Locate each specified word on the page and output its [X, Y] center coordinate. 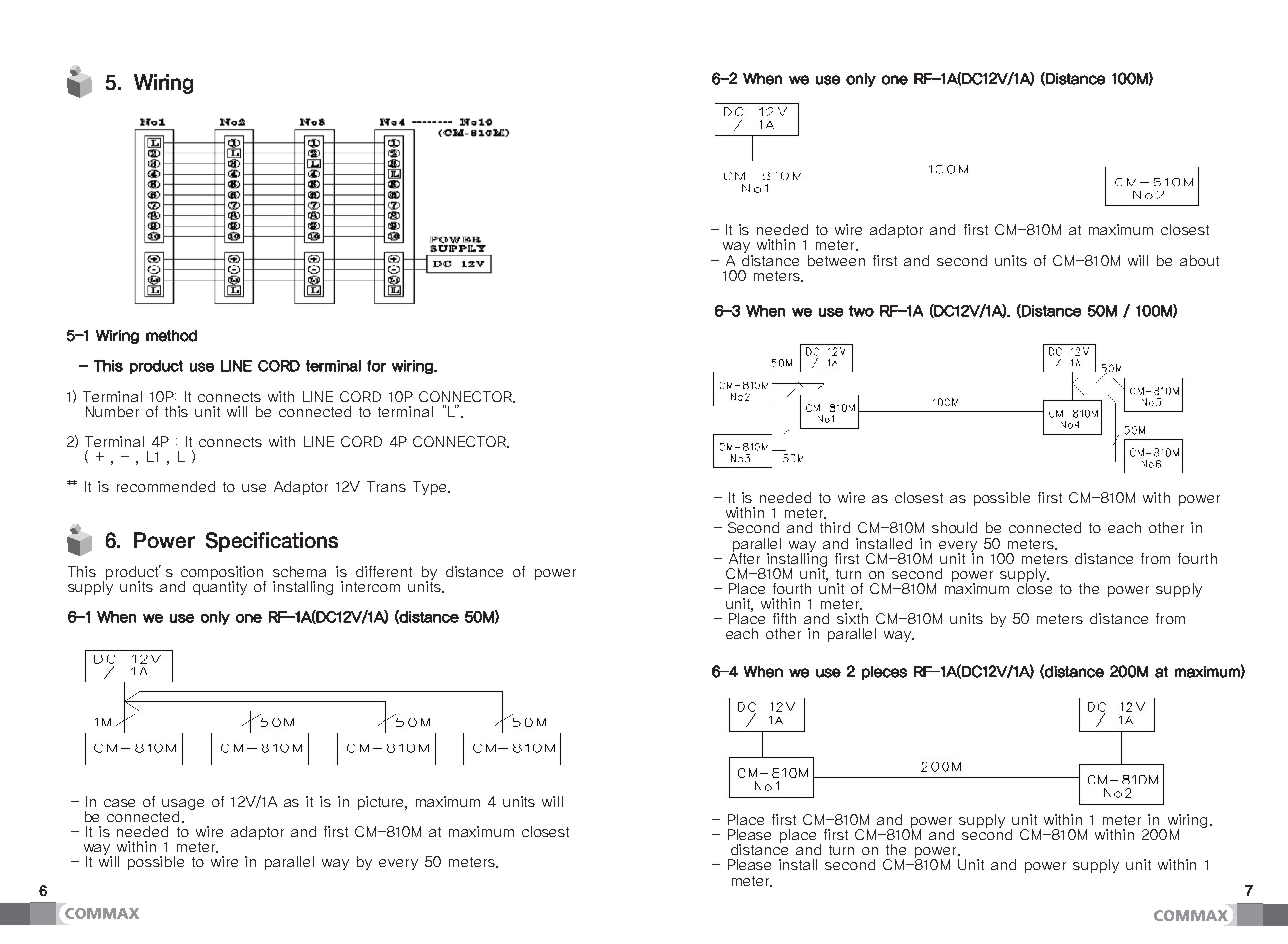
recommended [166, 486]
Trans [386, 486]
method [171, 336]
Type [431, 488]
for [376, 366]
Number [112, 411]
